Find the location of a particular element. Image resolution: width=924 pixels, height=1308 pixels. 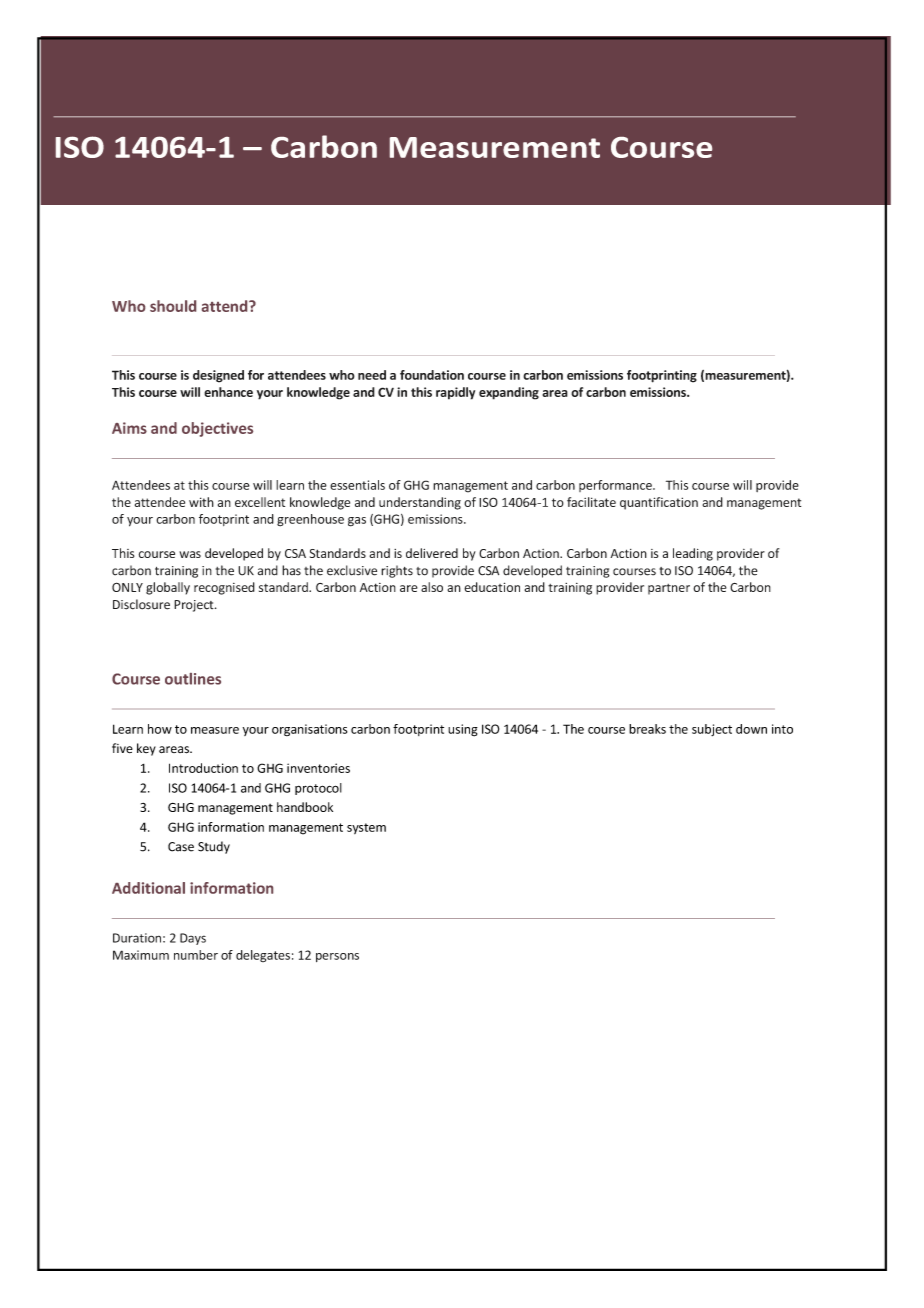

should is located at coordinates (173, 306).
